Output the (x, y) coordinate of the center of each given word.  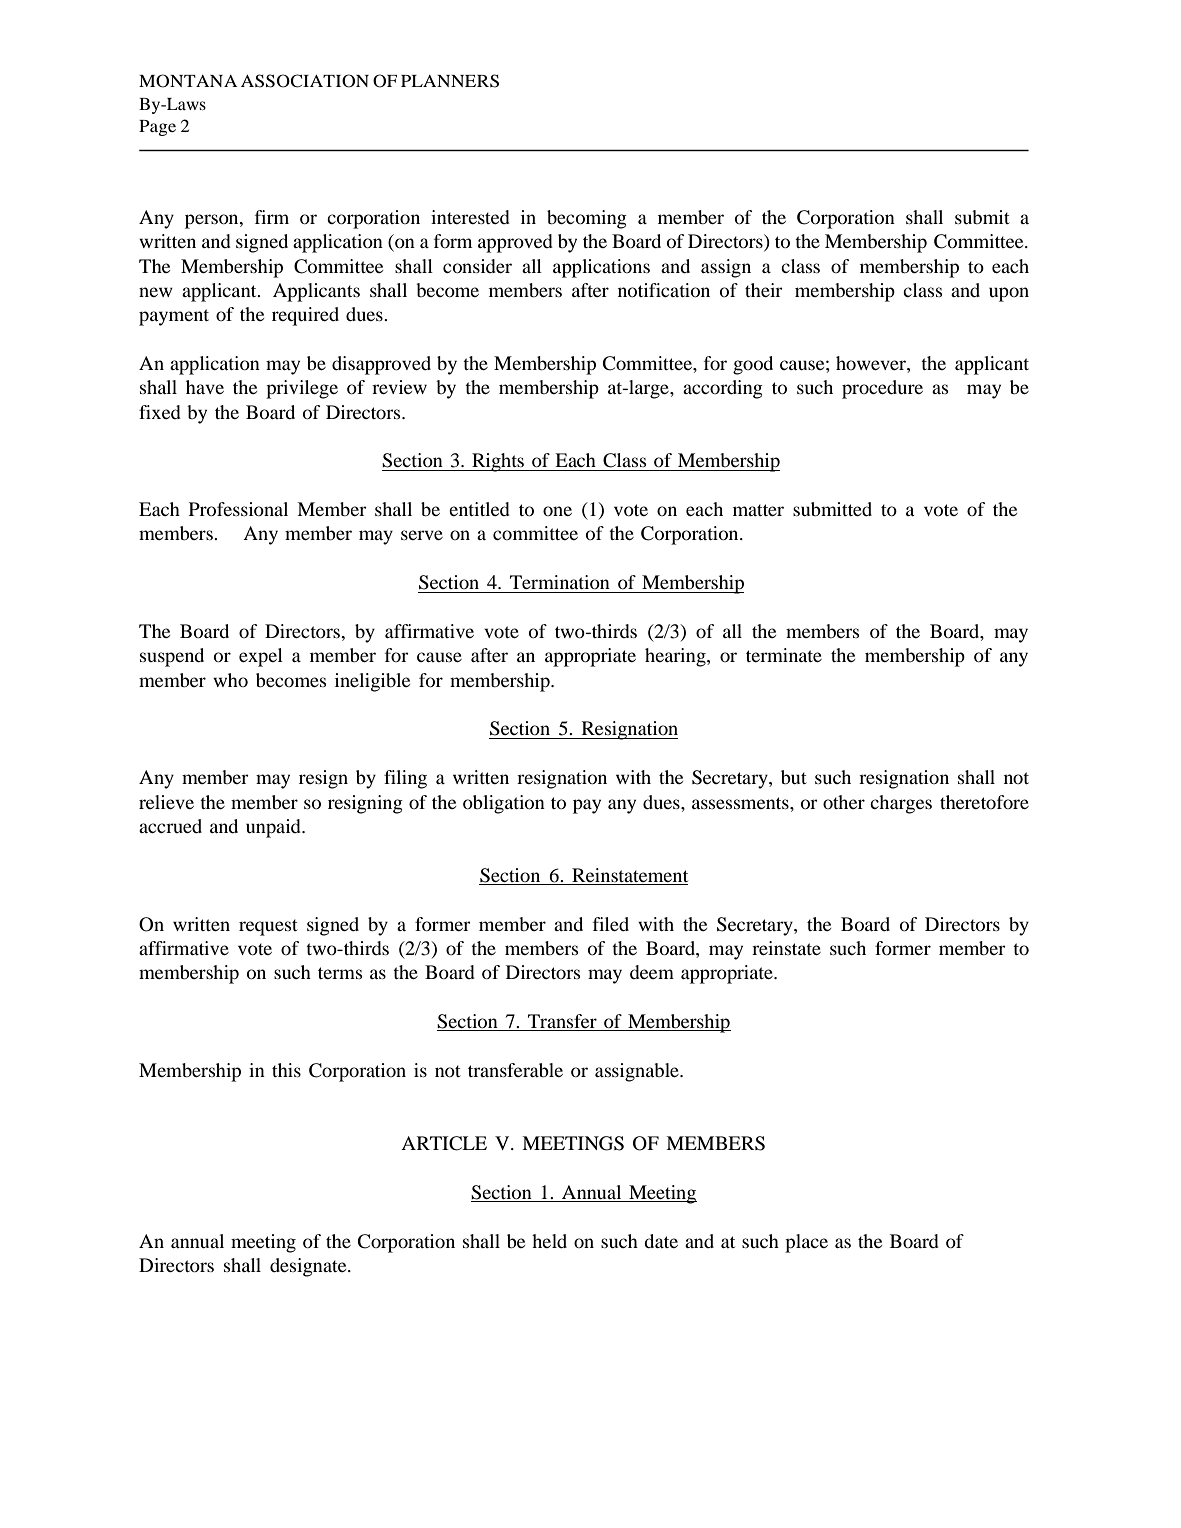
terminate (784, 655)
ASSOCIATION (305, 81)
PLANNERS (450, 81)
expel (261, 657)
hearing (676, 657)
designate (309, 1267)
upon (1009, 294)
